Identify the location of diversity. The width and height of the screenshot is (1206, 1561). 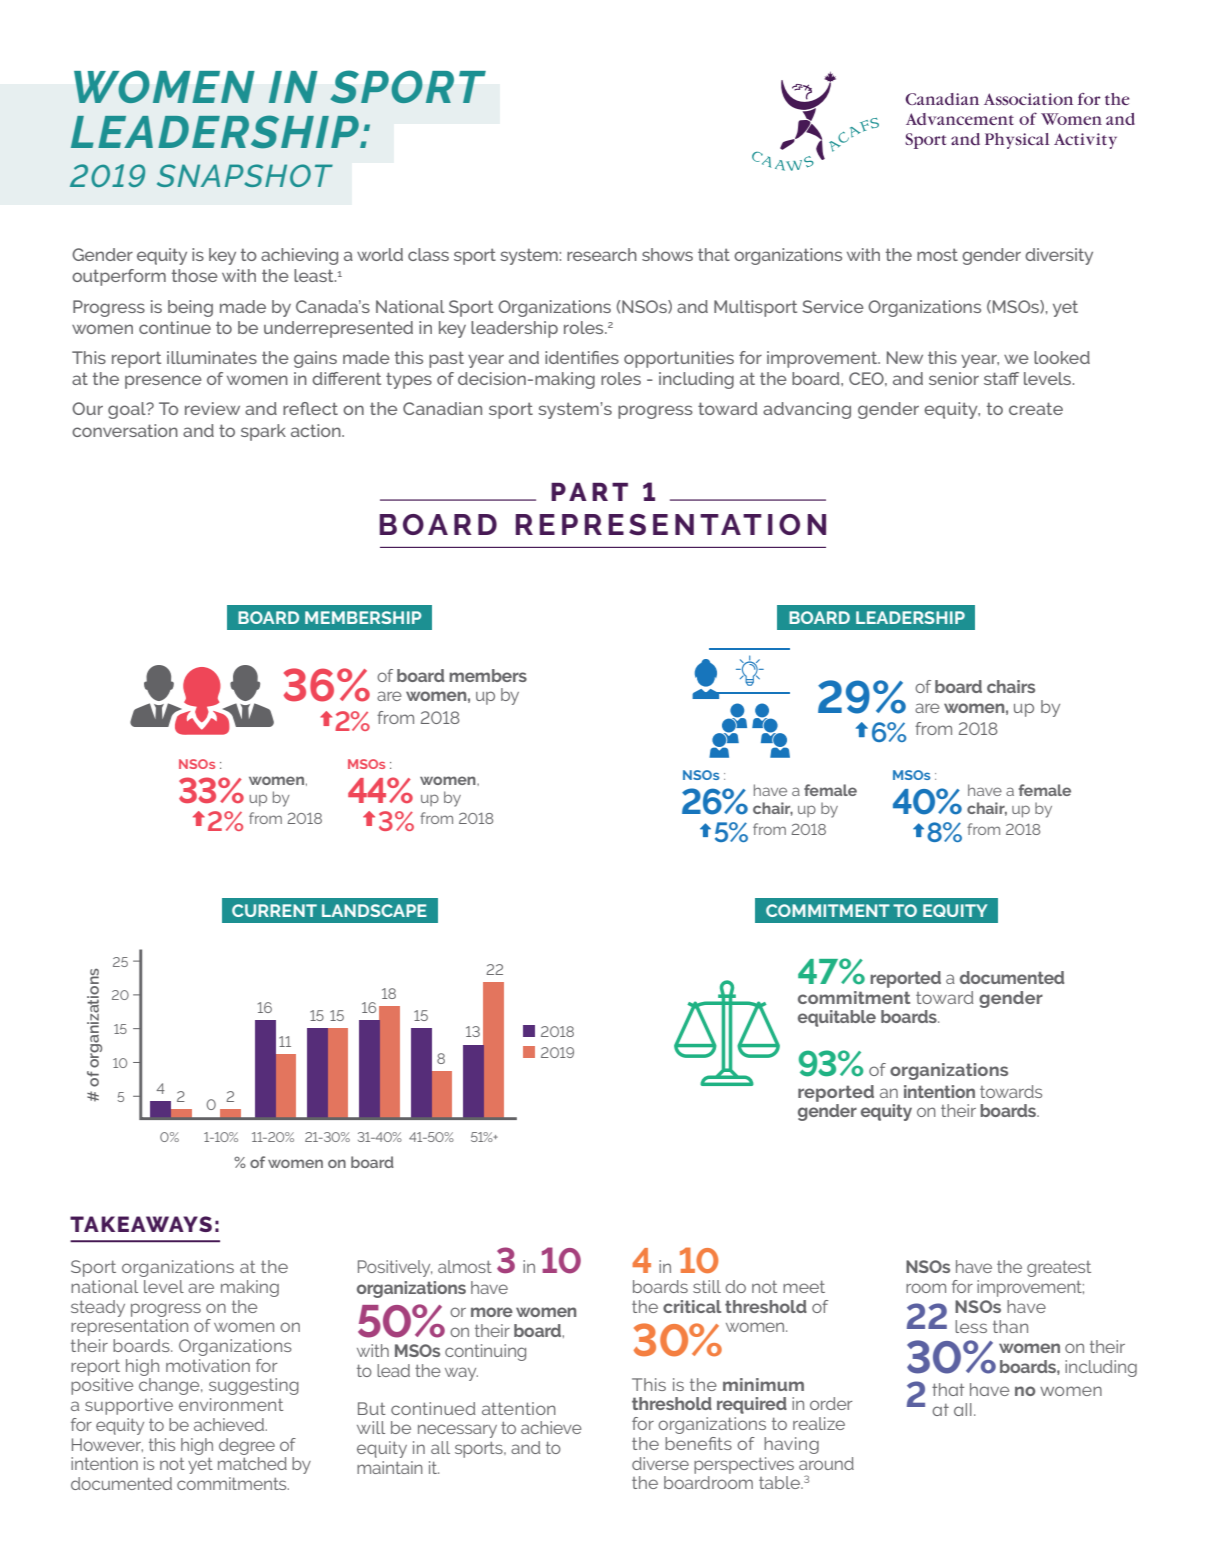
(1059, 256).
